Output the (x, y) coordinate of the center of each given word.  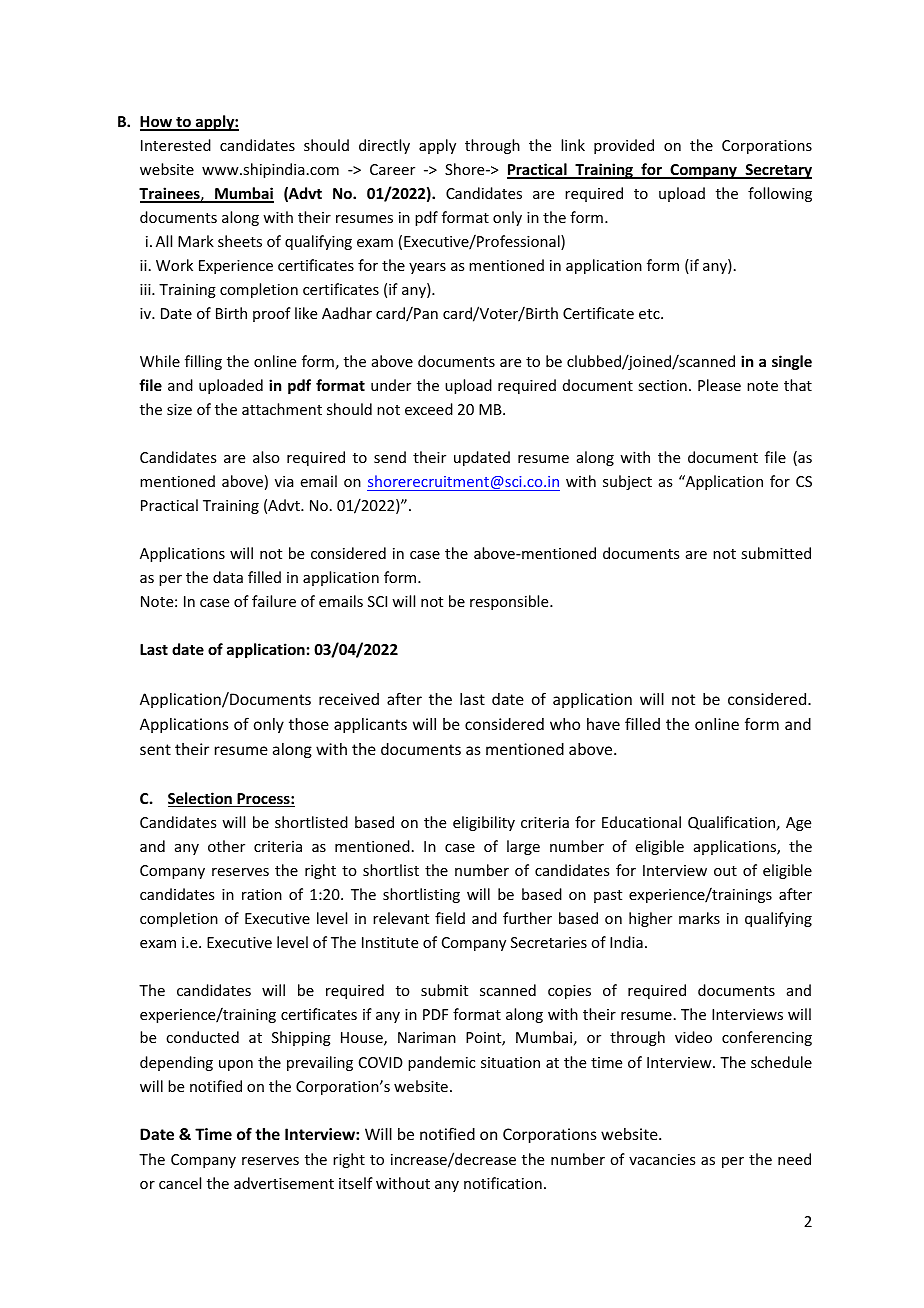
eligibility (484, 823)
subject (627, 482)
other (226, 846)
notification (503, 1183)
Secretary (777, 171)
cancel (180, 1183)
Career (392, 169)
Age (798, 824)
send (390, 457)
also (266, 457)
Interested (176, 145)
